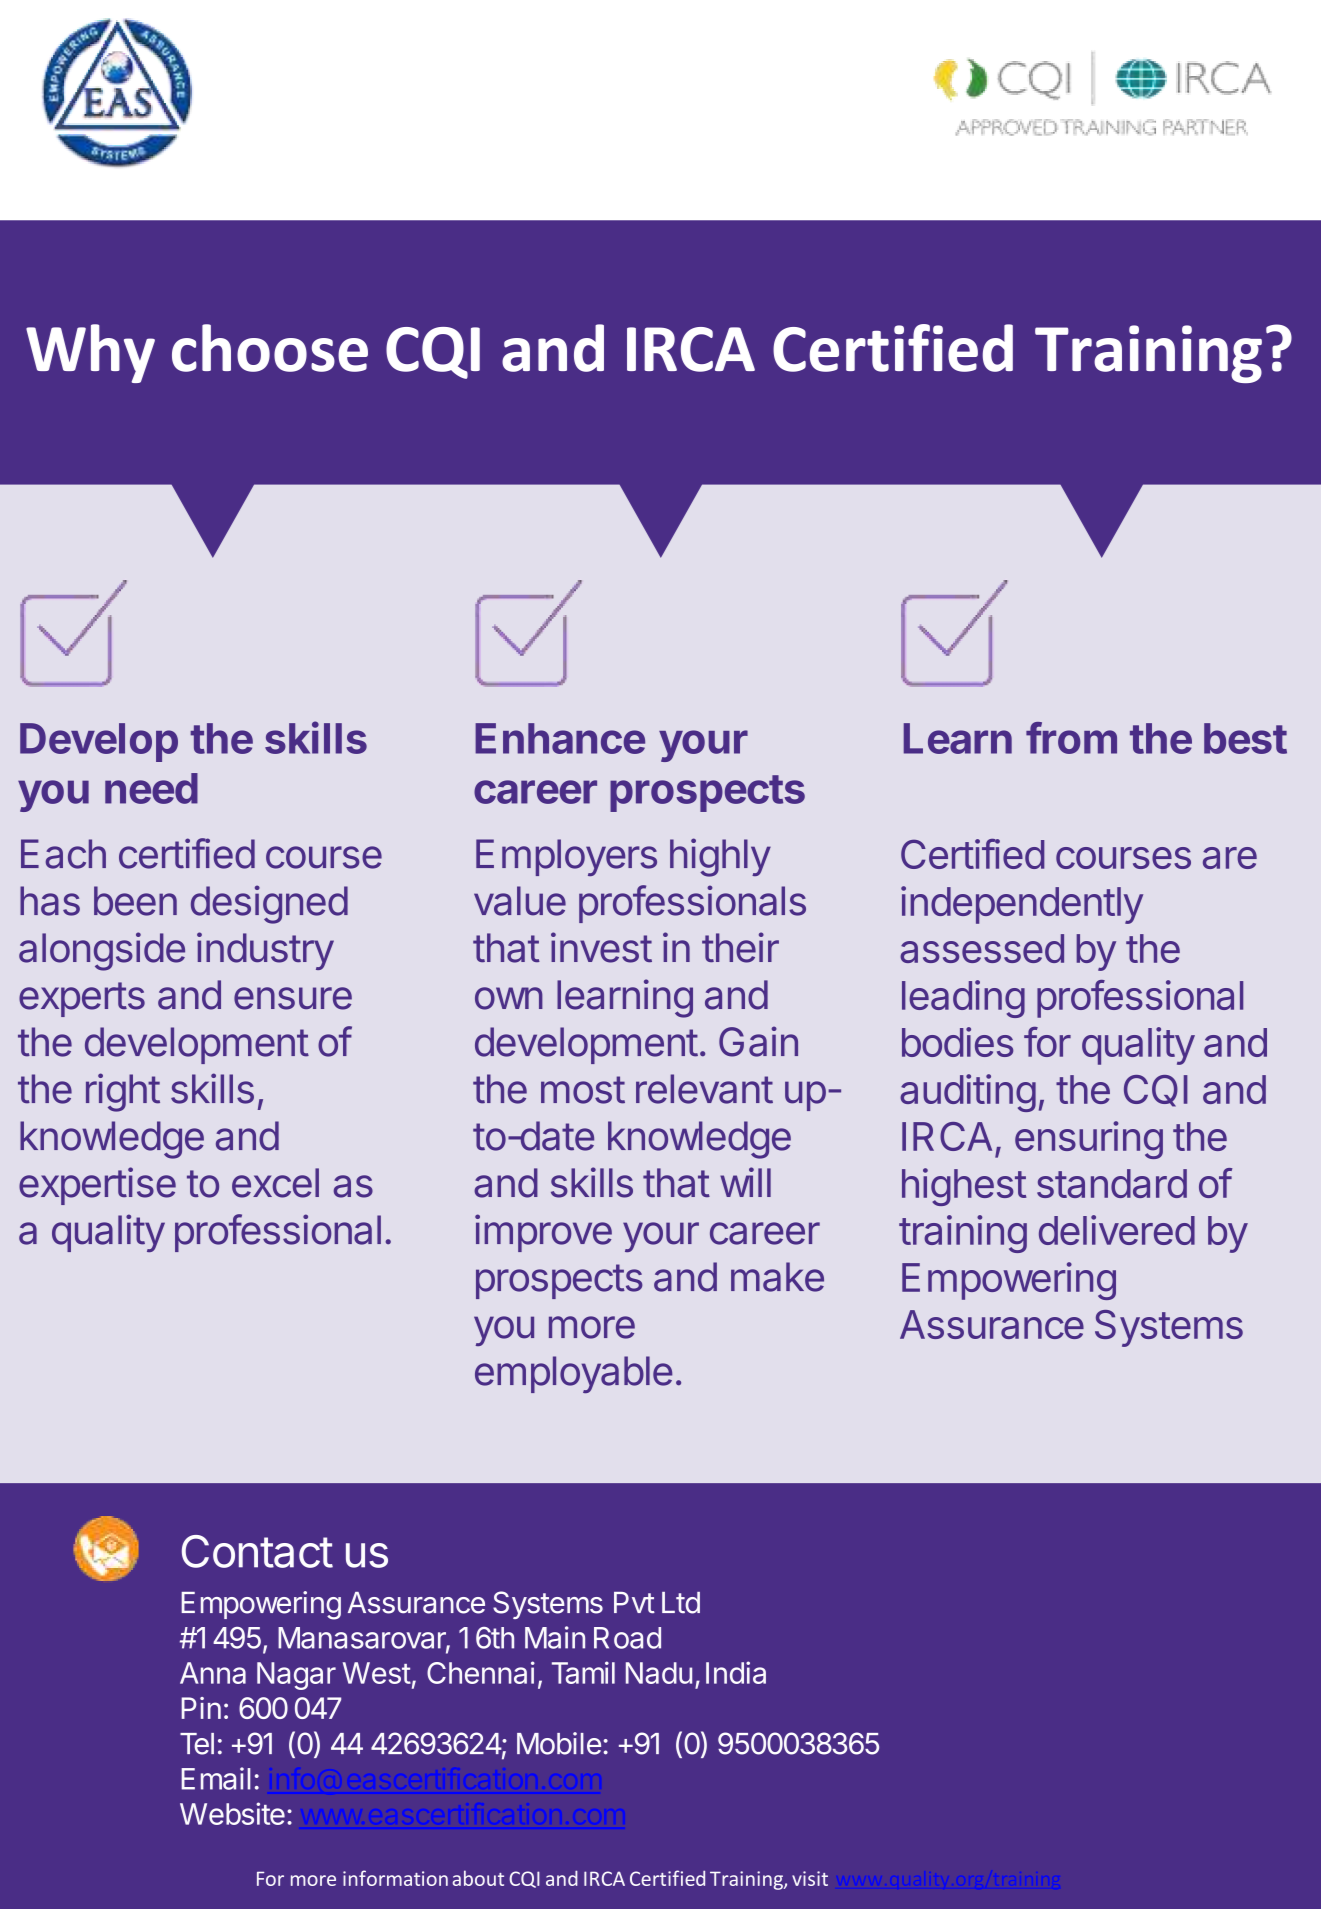 Image resolution: width=1321 pixels, height=1909 pixels. I want to click on relevant, so click(704, 1089).
